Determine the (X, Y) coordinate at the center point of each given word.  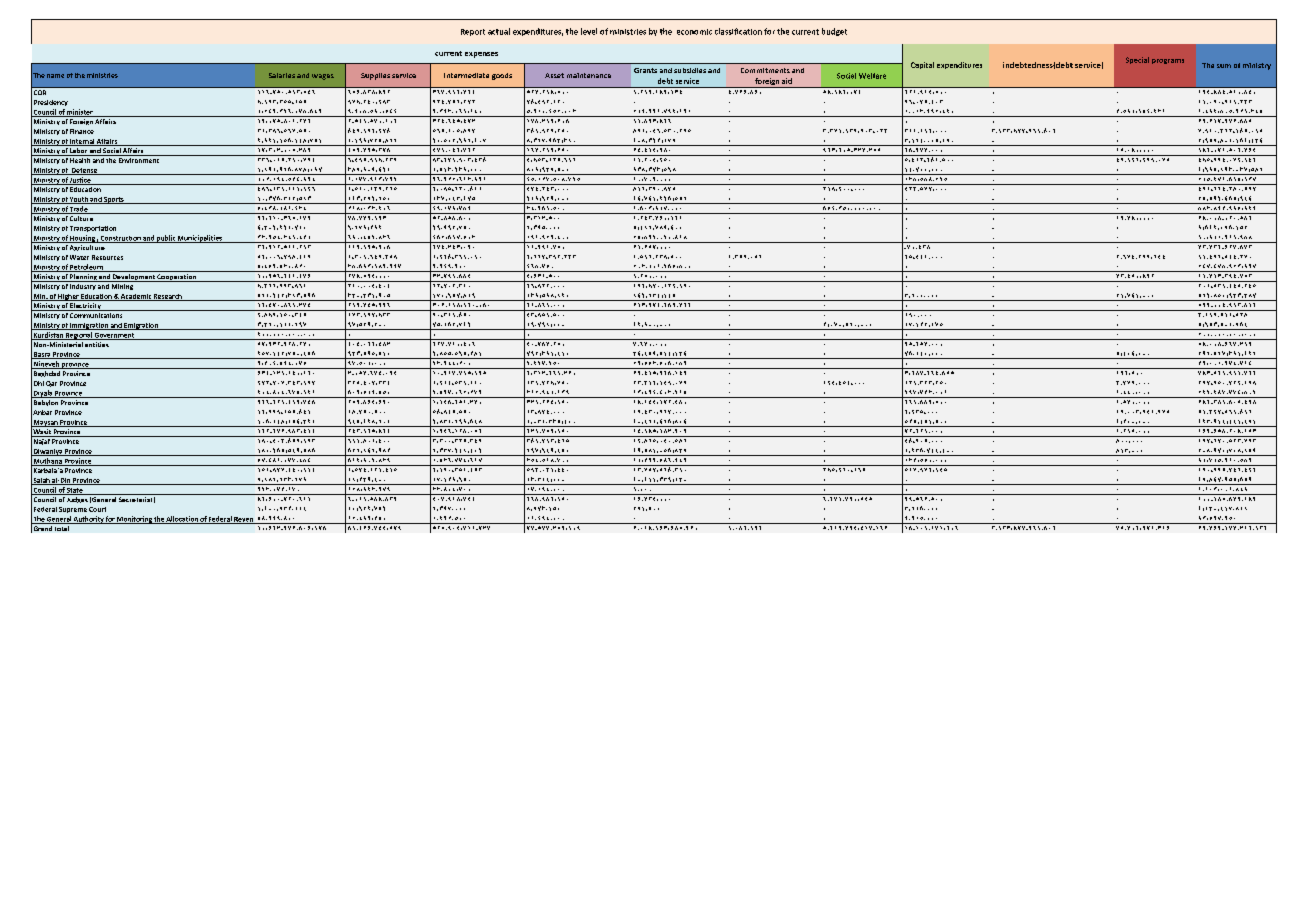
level (589, 31)
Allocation (182, 520)
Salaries (282, 75)
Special (1137, 60)
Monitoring (134, 520)
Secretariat (137, 500)
